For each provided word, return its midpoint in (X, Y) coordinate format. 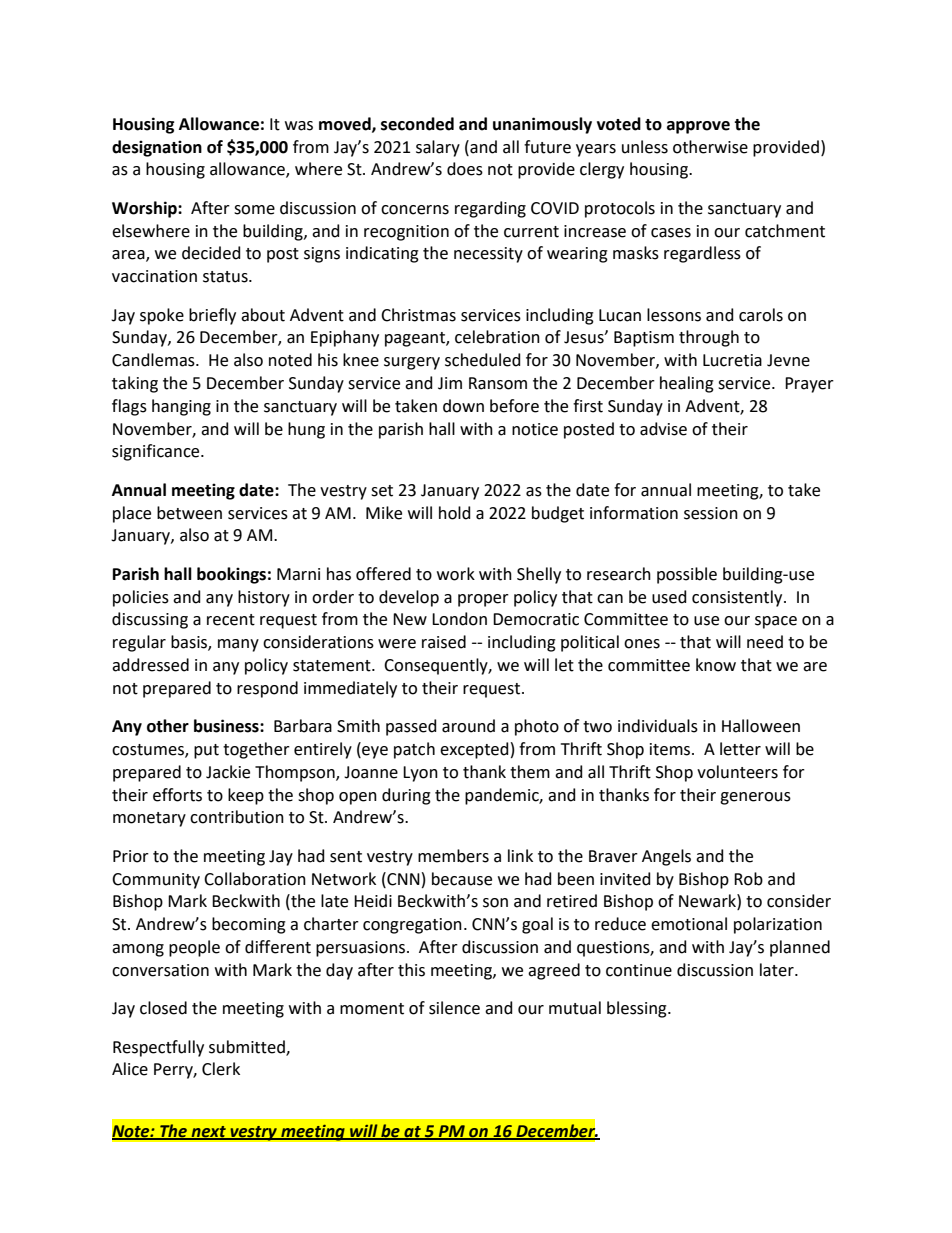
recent (231, 620)
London (459, 619)
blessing (638, 1009)
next (208, 1132)
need (765, 642)
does (465, 169)
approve (698, 127)
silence (454, 1008)
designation (157, 148)
